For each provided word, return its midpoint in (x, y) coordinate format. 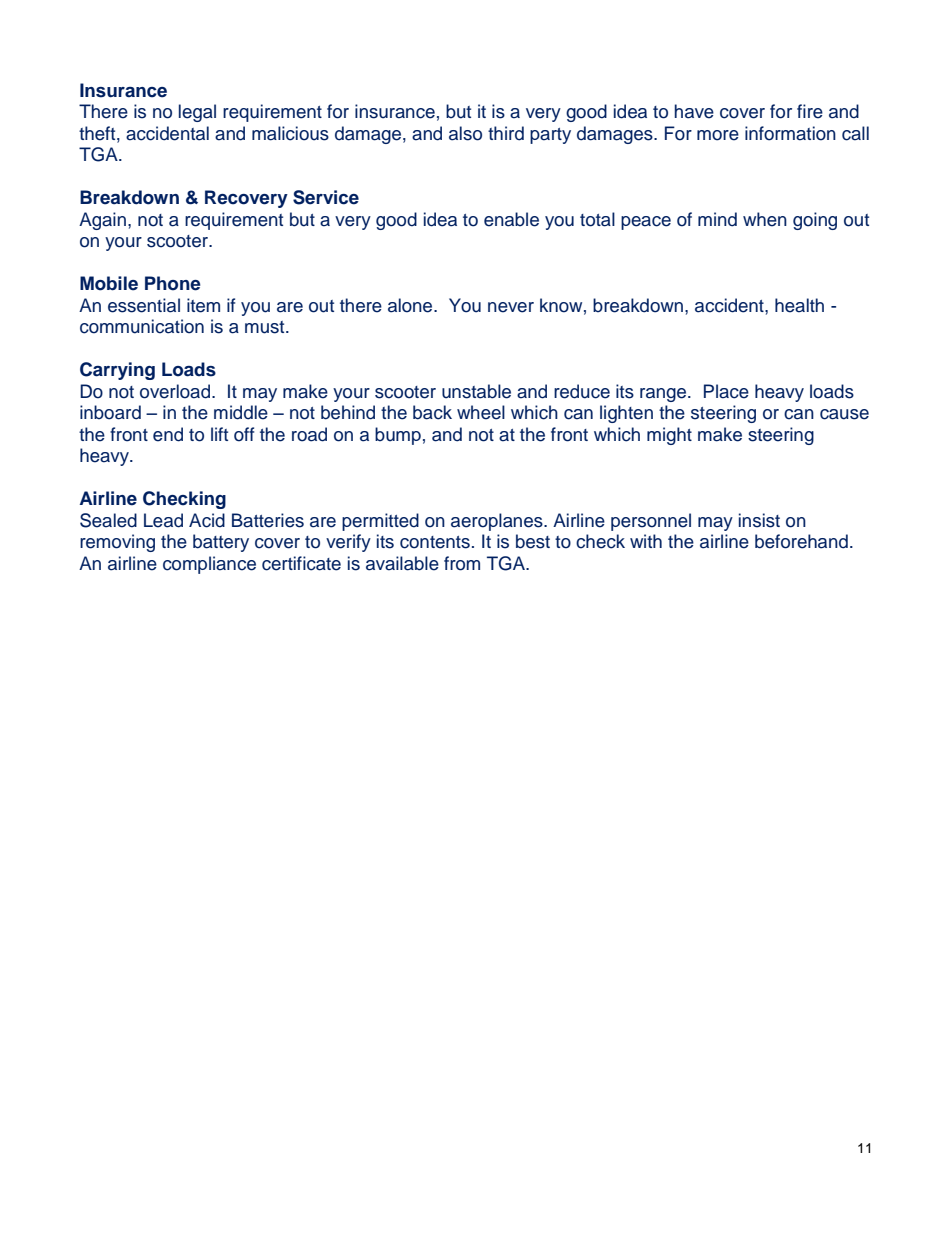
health (799, 305)
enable (511, 219)
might (669, 436)
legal (197, 113)
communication (142, 326)
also (465, 133)
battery (221, 543)
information (790, 133)
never (511, 307)
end (168, 434)
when (765, 219)
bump (398, 436)
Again (102, 221)
